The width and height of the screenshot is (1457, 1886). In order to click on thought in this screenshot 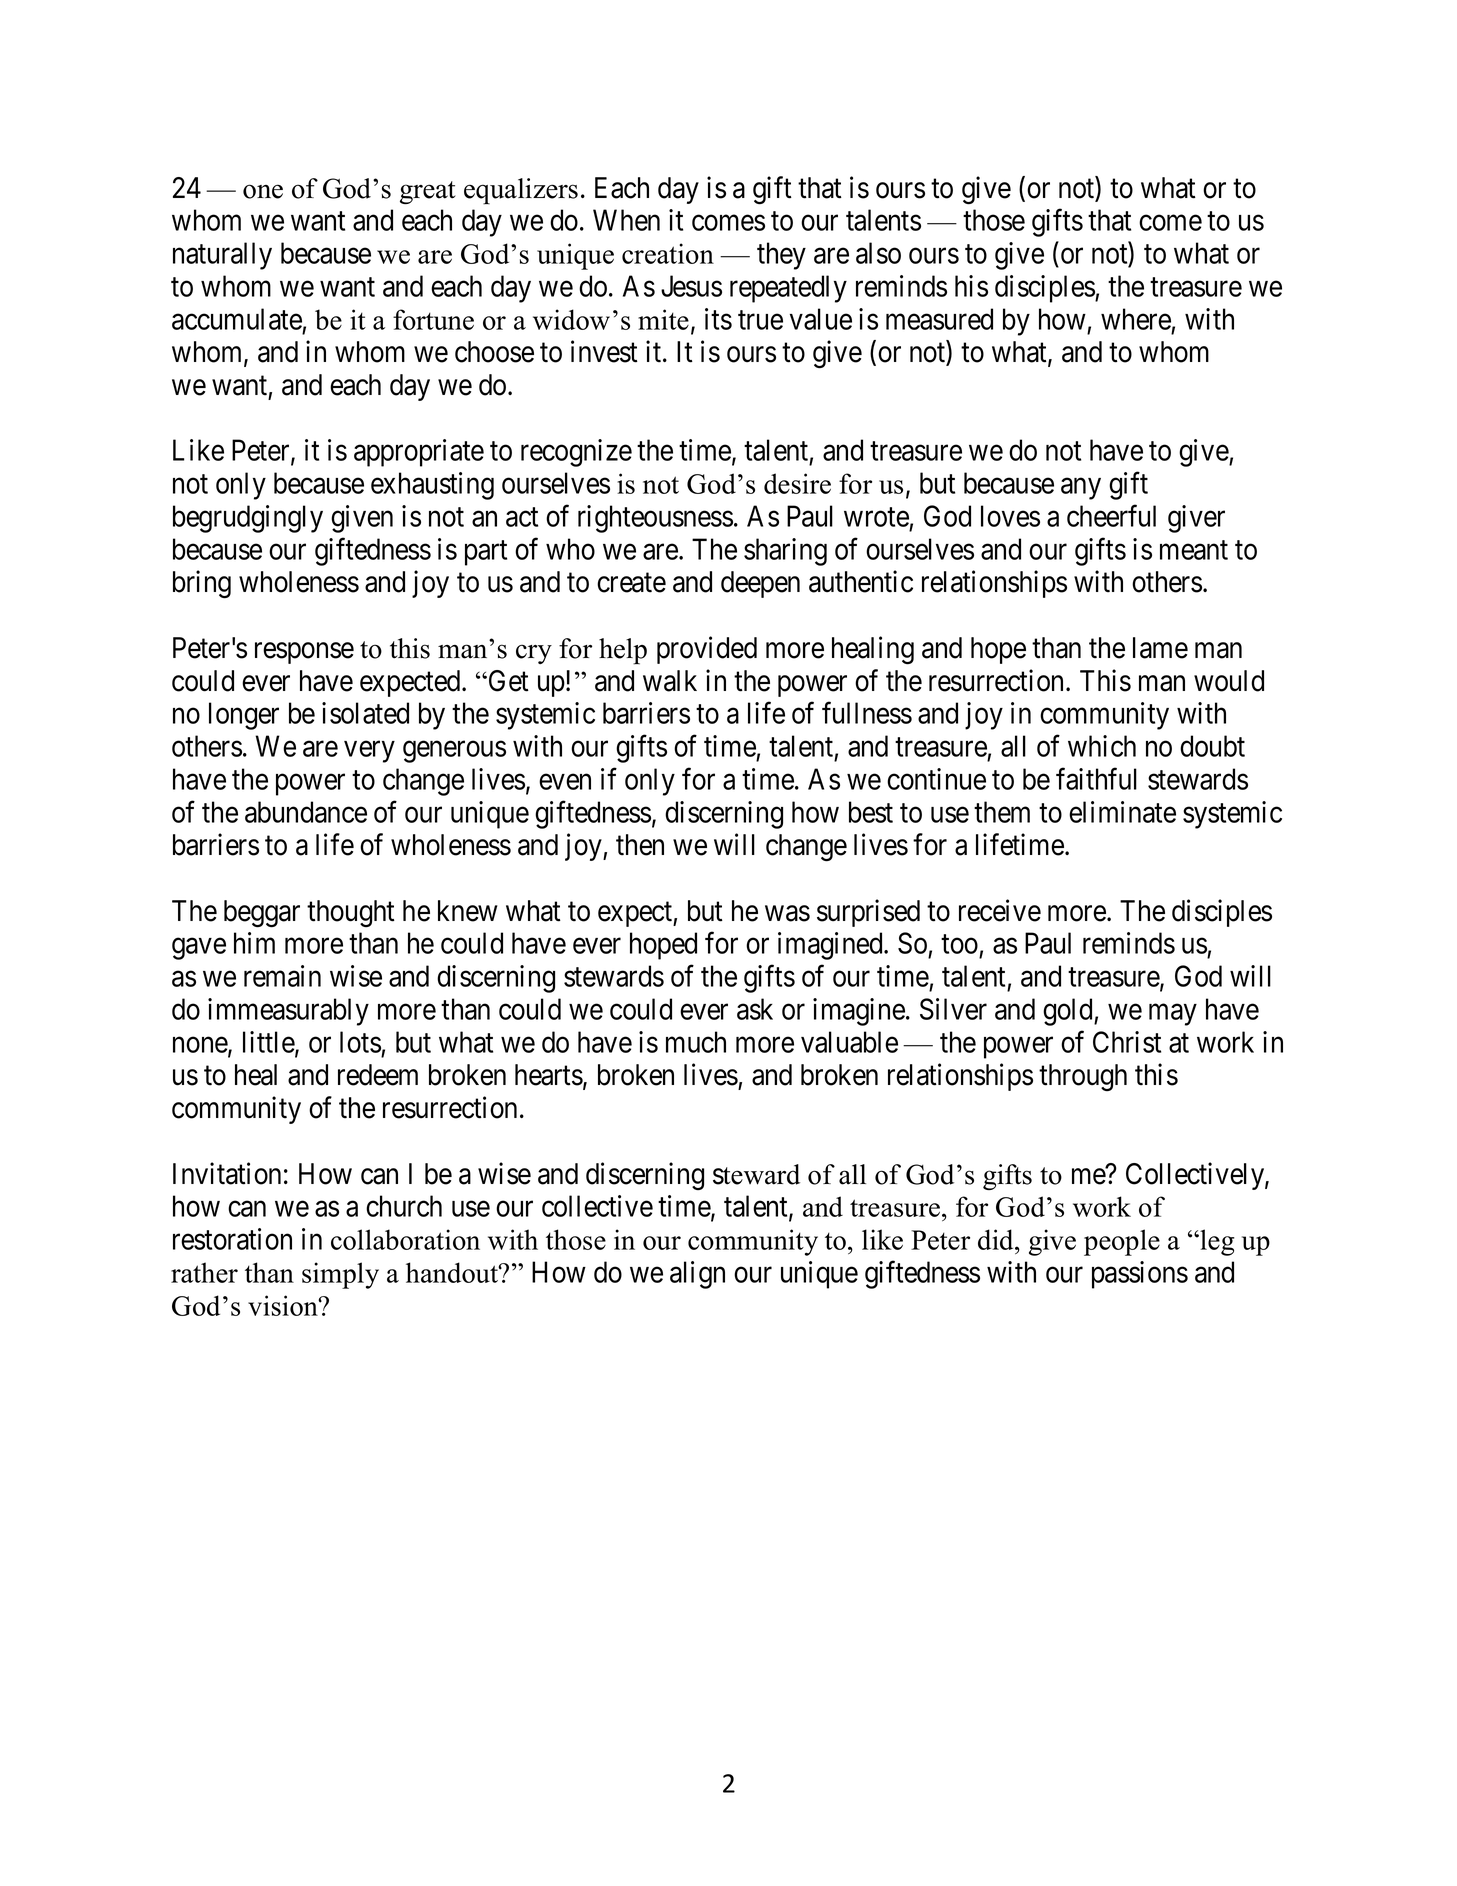, I will do `click(351, 913)`.
